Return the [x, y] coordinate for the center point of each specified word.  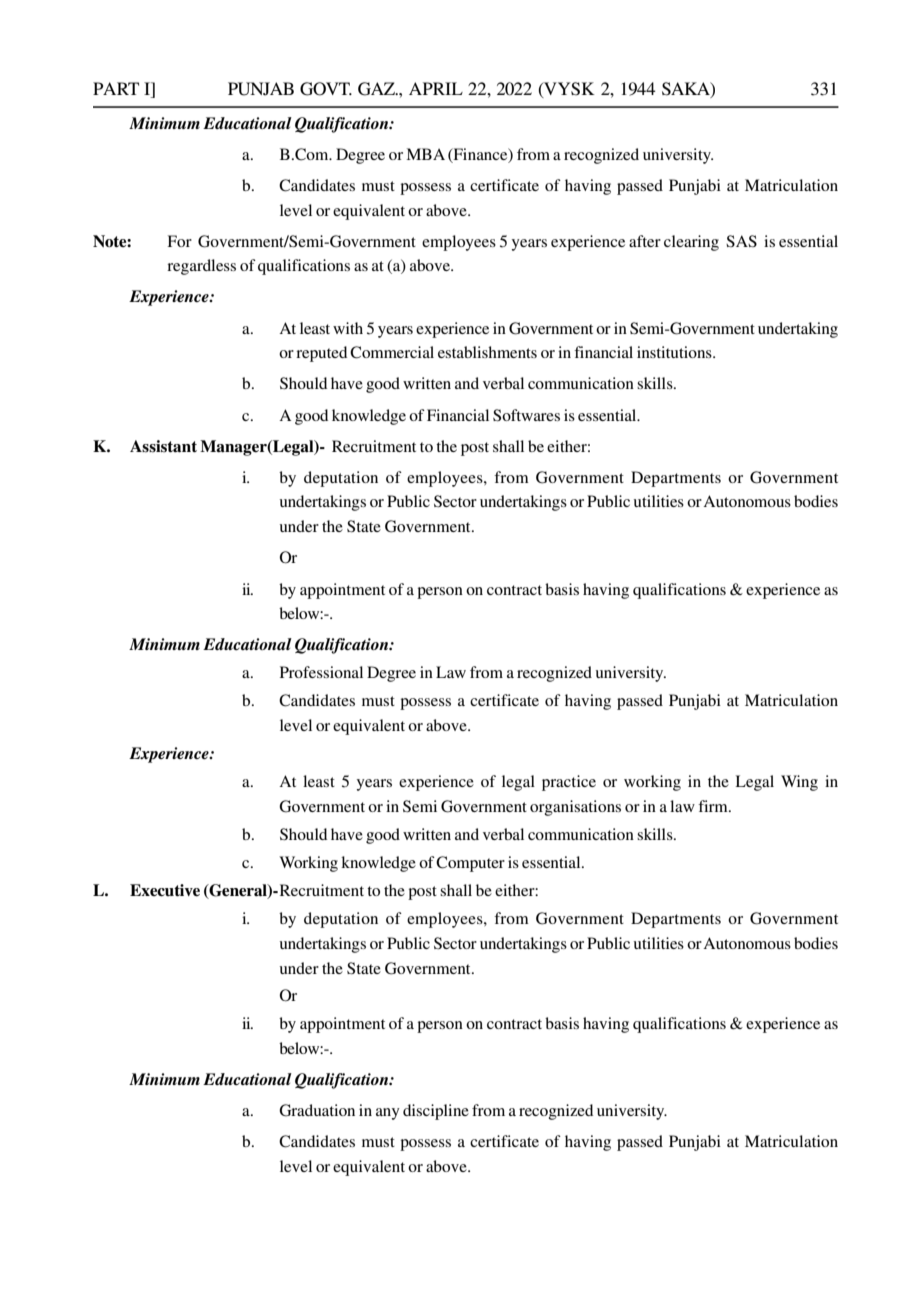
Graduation [317, 1110]
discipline [436, 1112]
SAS [741, 241]
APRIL [436, 88]
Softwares [526, 415]
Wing [799, 783]
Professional [321, 672]
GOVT [326, 89]
